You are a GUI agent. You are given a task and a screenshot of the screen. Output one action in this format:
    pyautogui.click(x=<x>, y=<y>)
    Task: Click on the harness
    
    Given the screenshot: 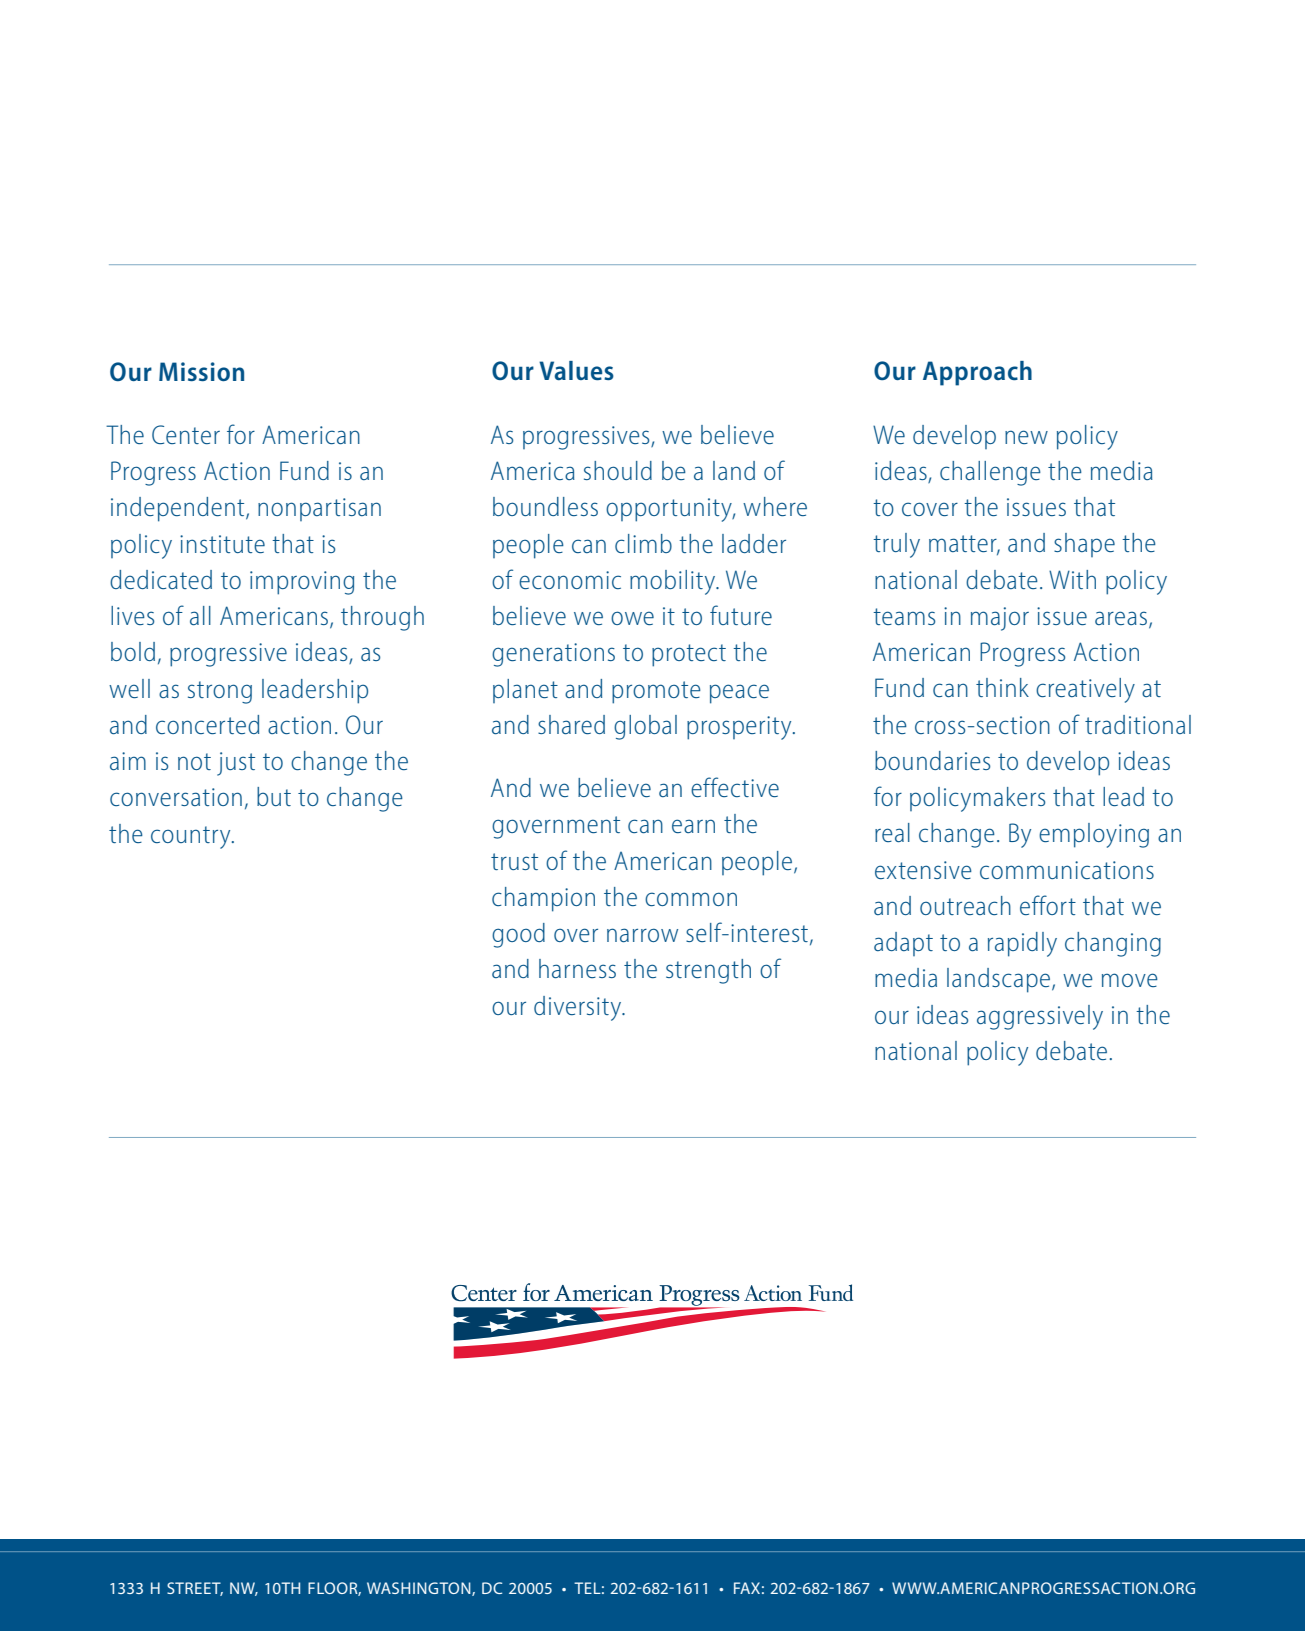 What is the action you would take?
    pyautogui.click(x=577, y=968)
